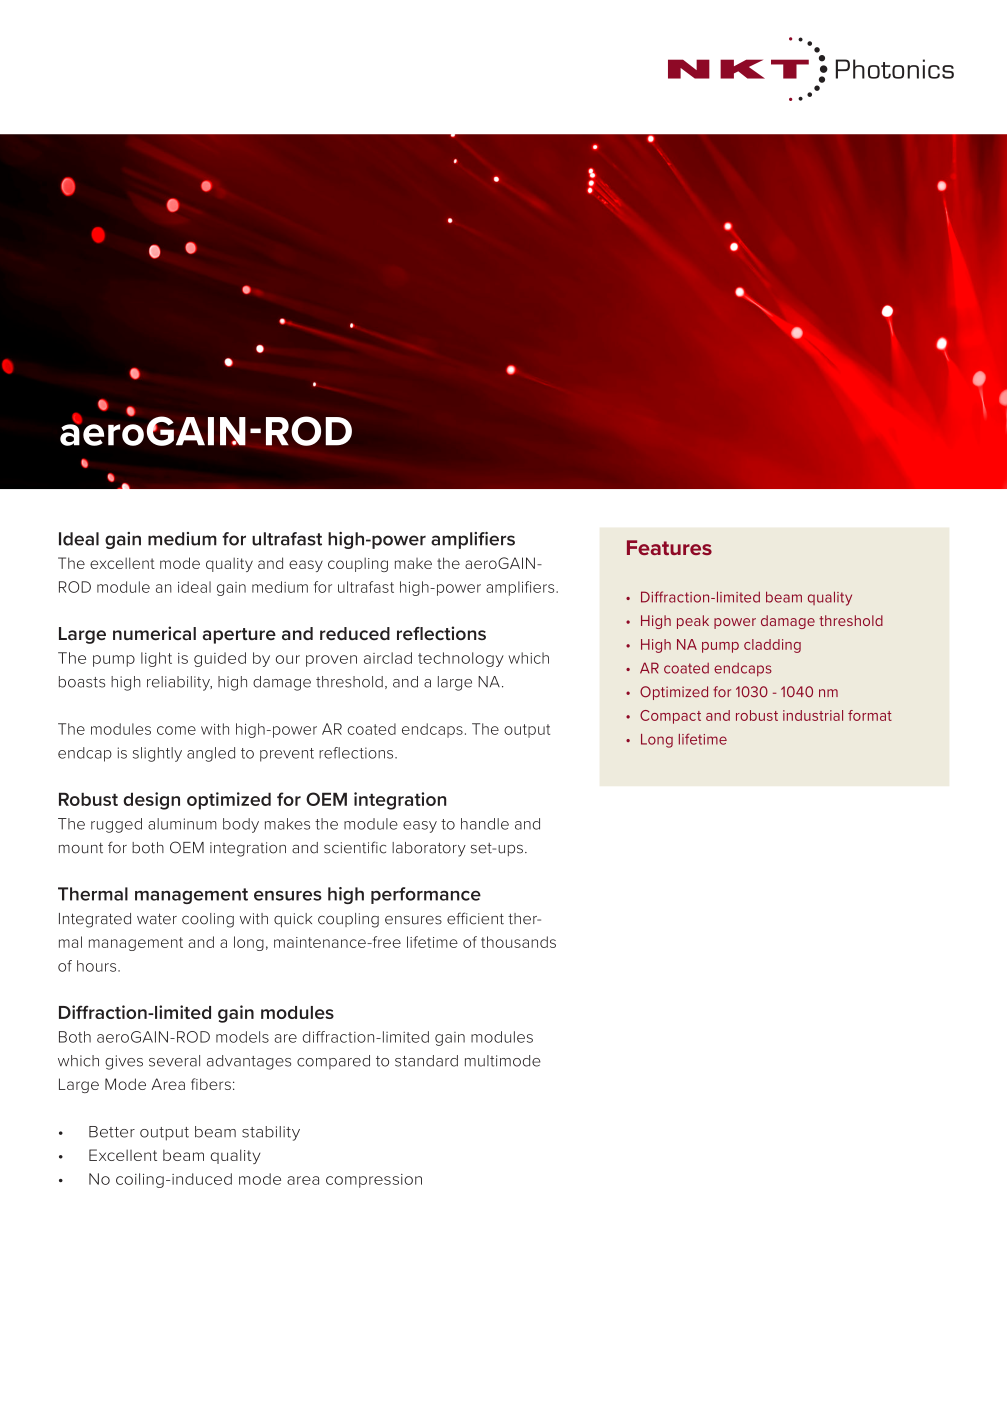  What do you see at coordinates (518, 942) in the image?
I see `thousands` at bounding box center [518, 942].
